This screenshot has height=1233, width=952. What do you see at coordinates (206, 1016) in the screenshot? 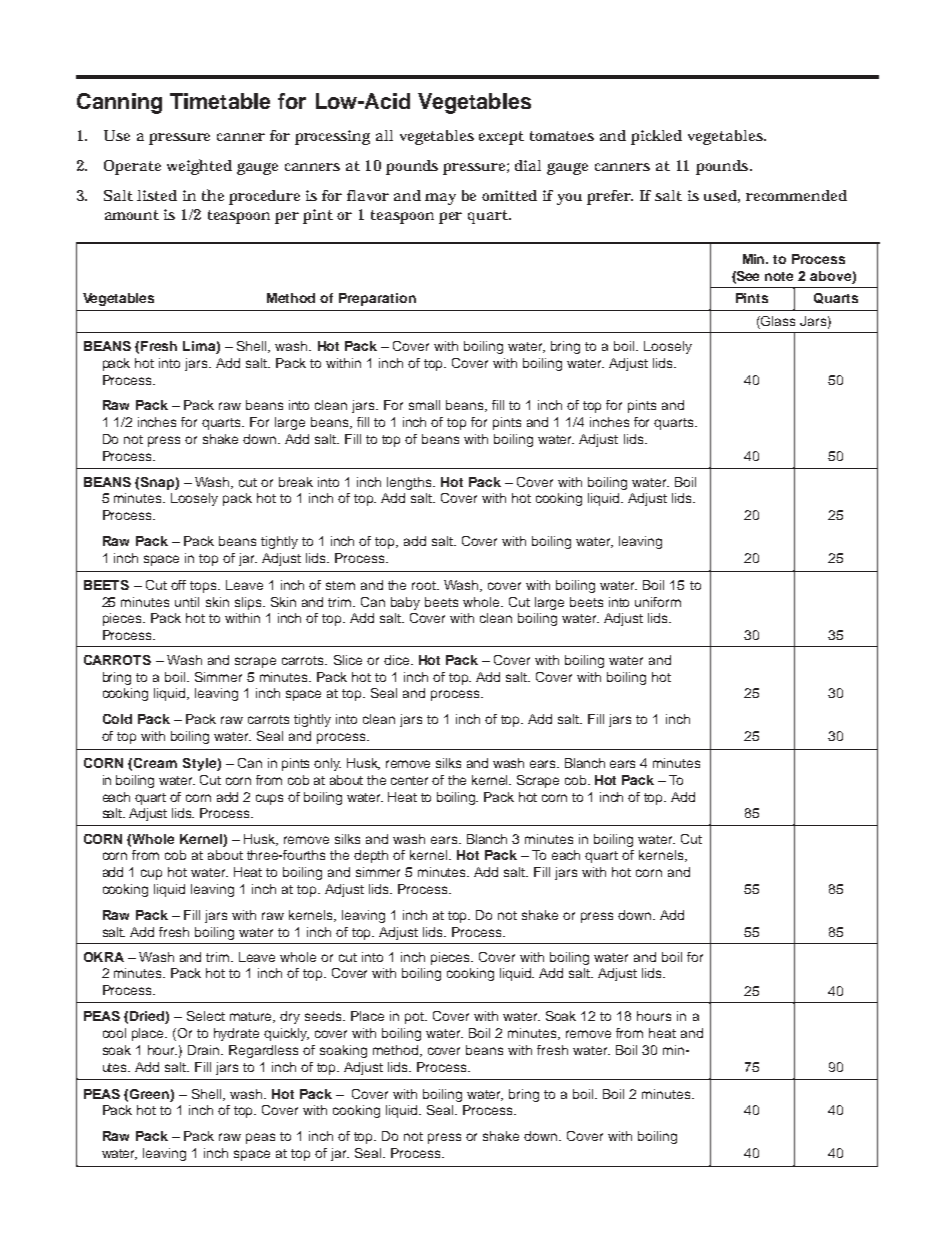
I see `Select` at bounding box center [206, 1016].
